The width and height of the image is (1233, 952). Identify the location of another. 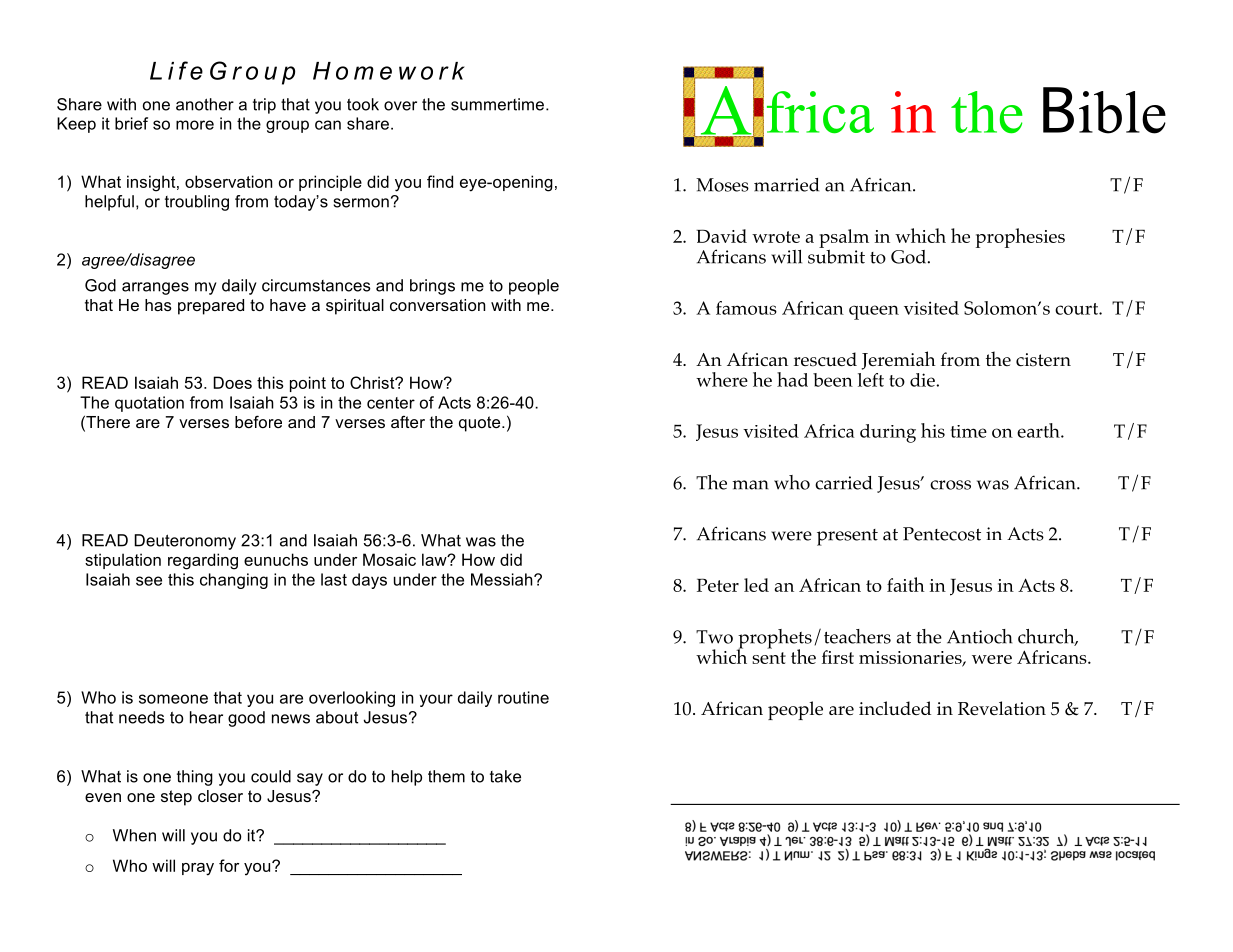
(205, 104).
